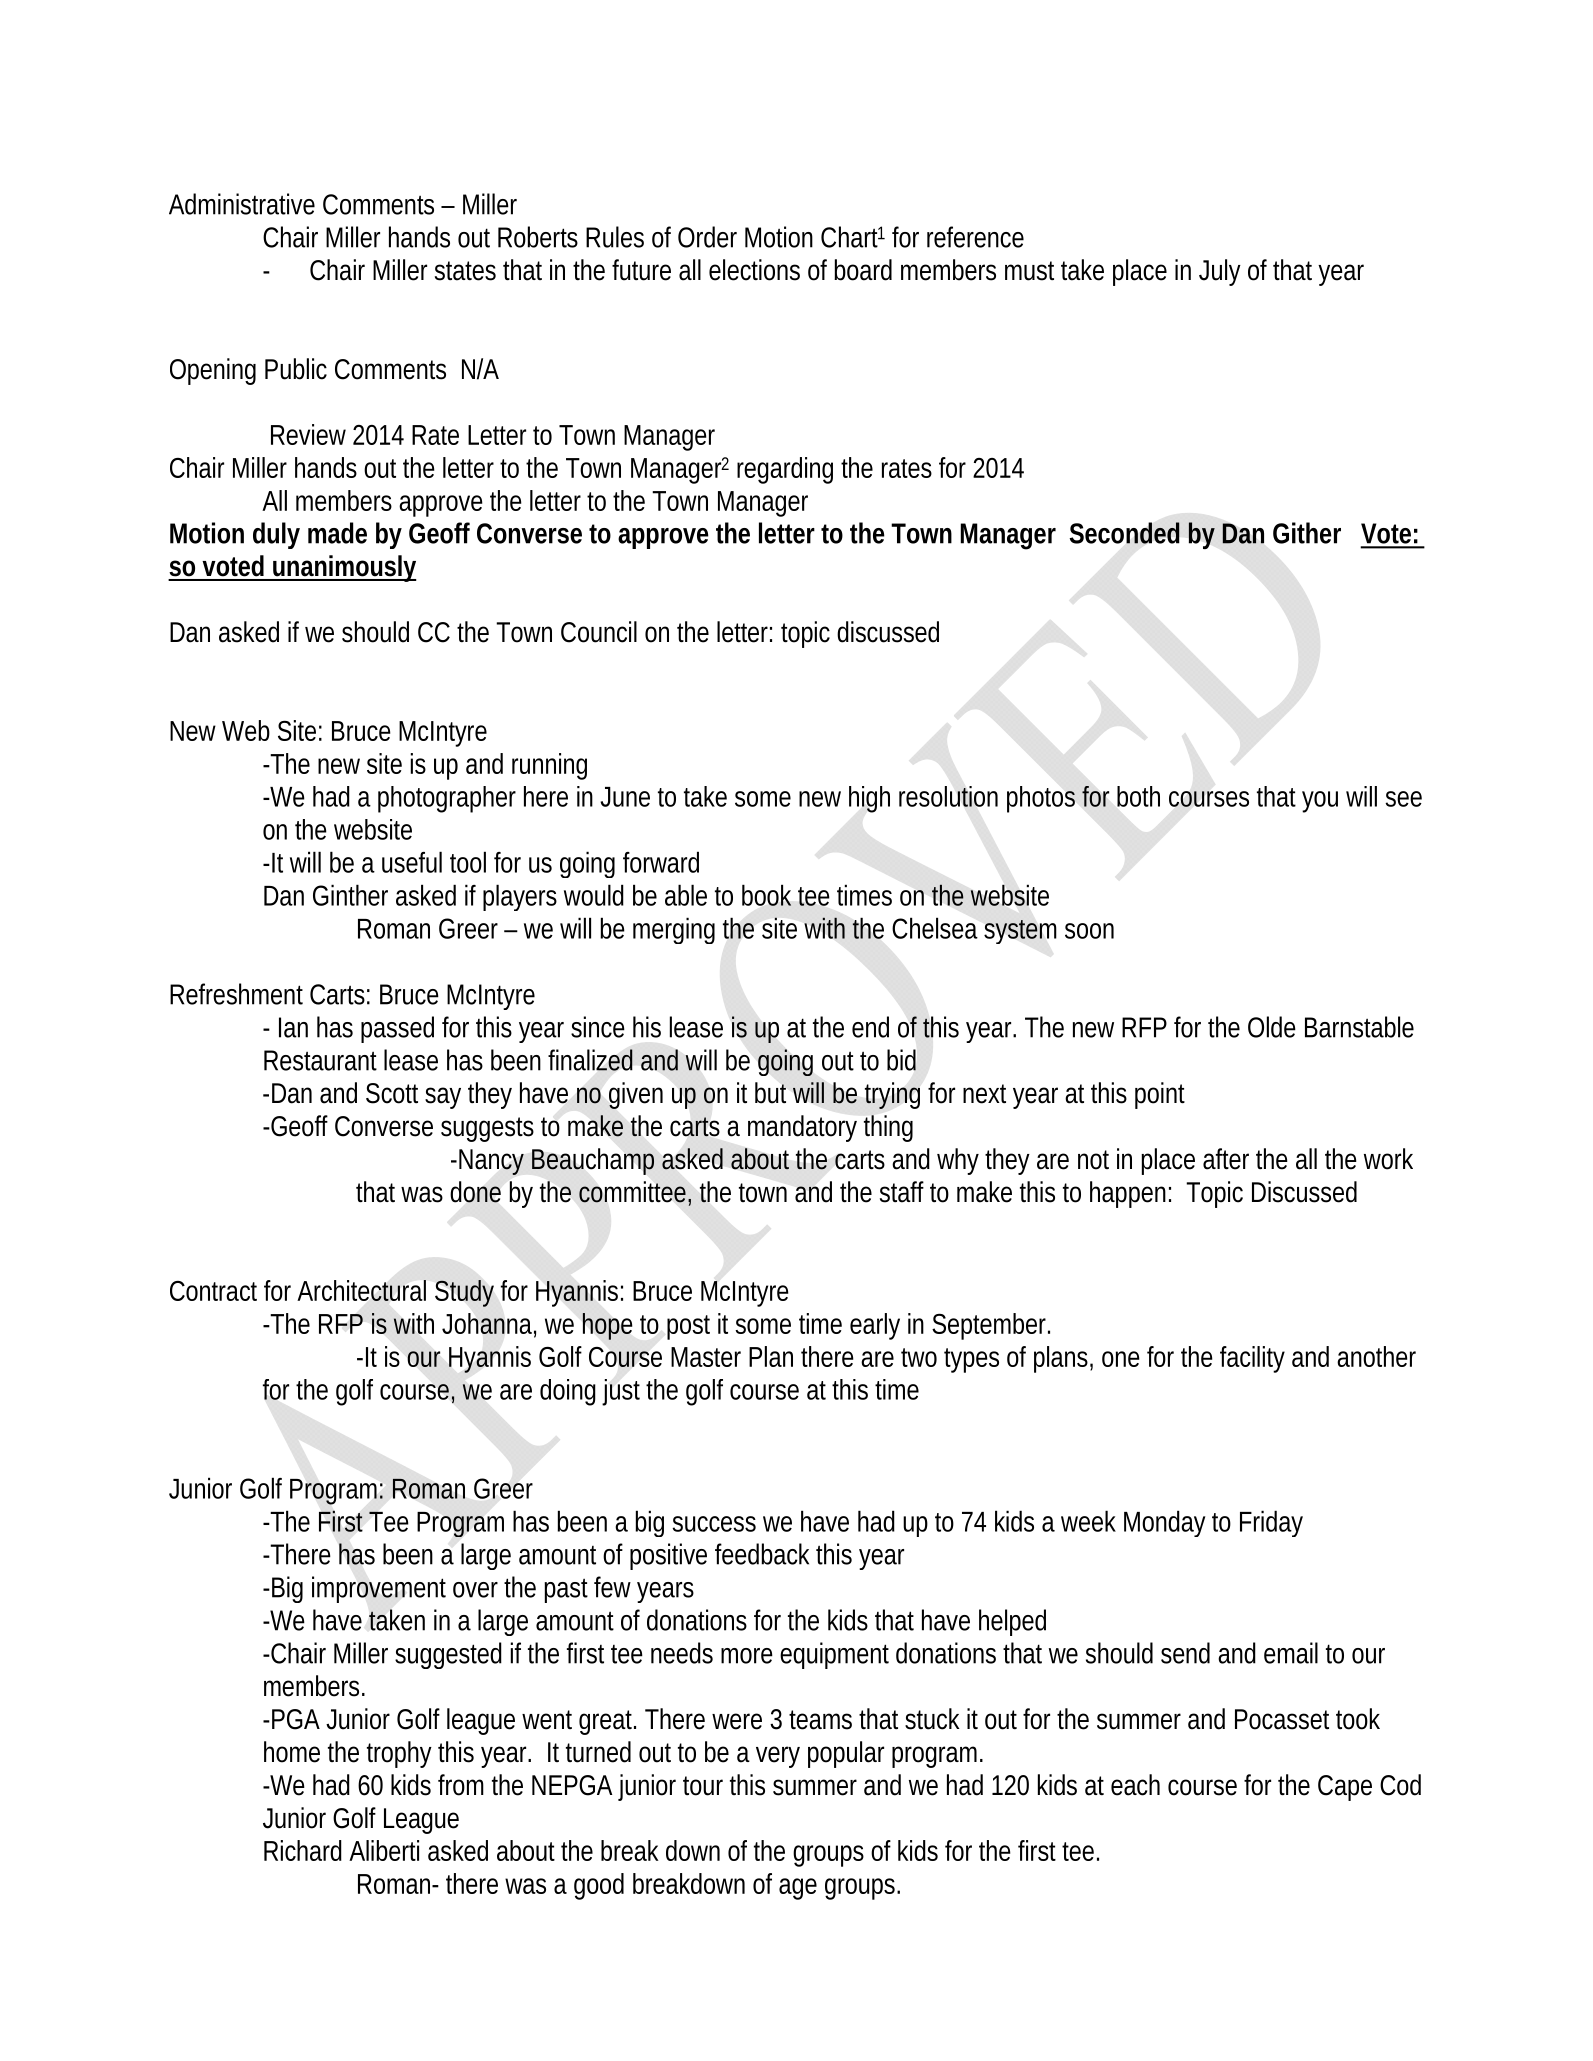 The image size is (1593, 2061). I want to click on July, so click(1220, 272).
